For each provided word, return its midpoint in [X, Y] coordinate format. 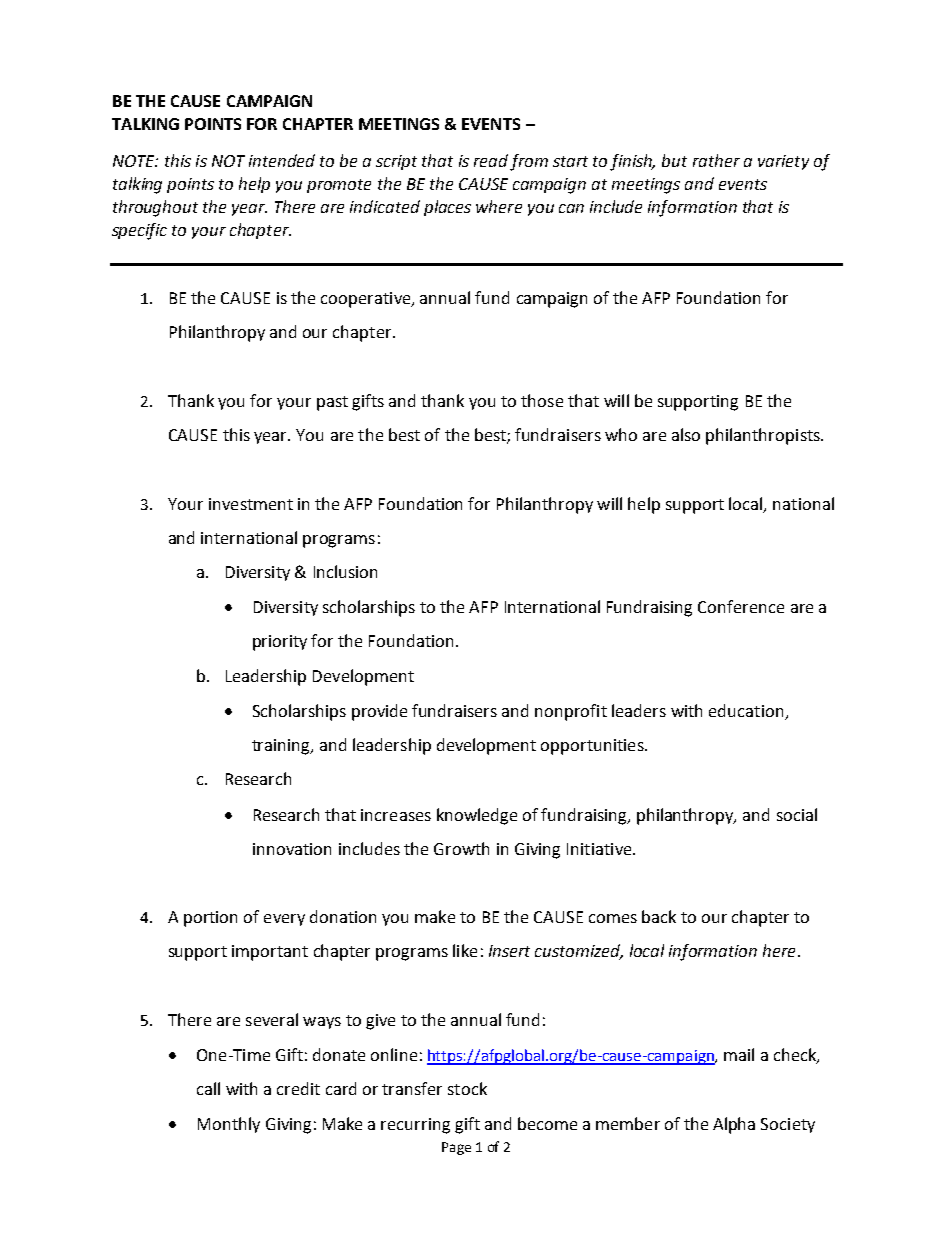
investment [251, 504]
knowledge [477, 816]
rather [716, 160]
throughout [155, 208]
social [797, 814]
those [542, 400]
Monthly [229, 1125]
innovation [292, 849]
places [447, 208]
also [686, 434]
